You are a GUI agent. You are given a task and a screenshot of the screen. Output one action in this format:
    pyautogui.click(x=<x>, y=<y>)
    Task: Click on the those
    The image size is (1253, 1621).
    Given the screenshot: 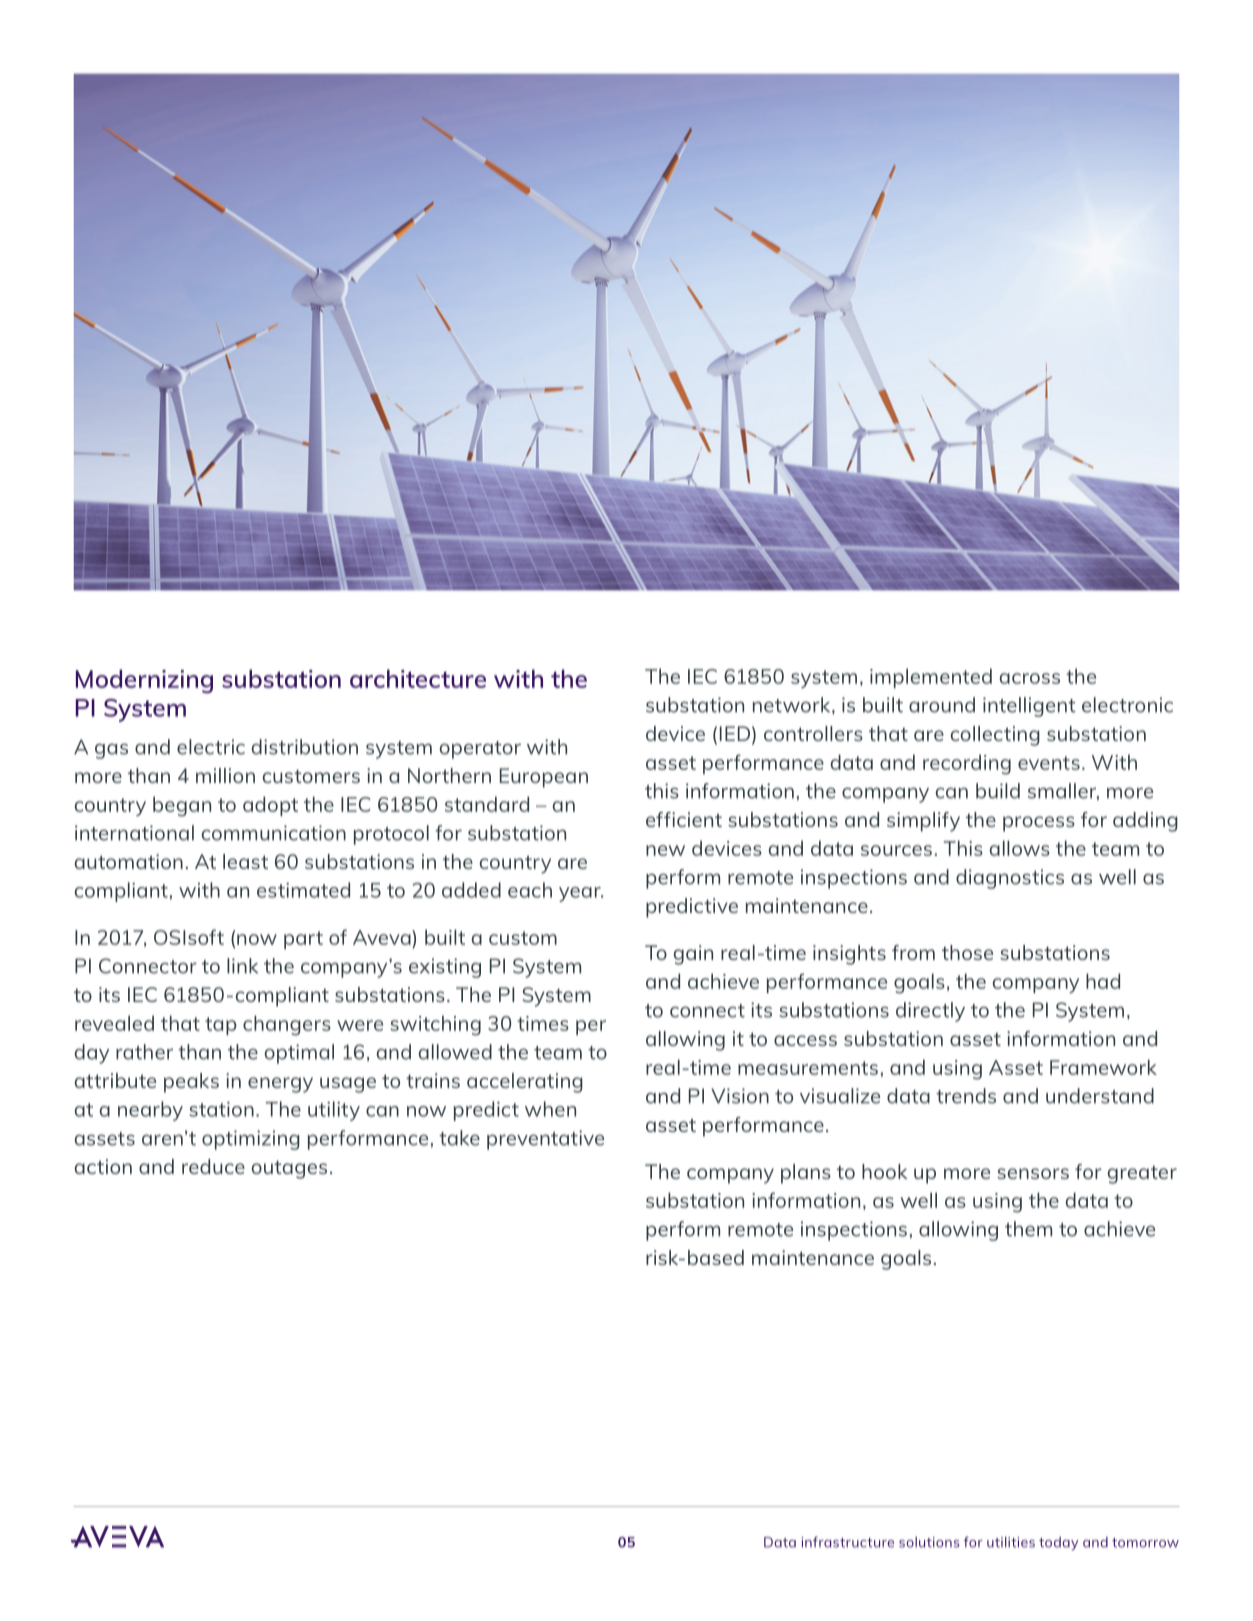 What is the action you would take?
    pyautogui.click(x=967, y=952)
